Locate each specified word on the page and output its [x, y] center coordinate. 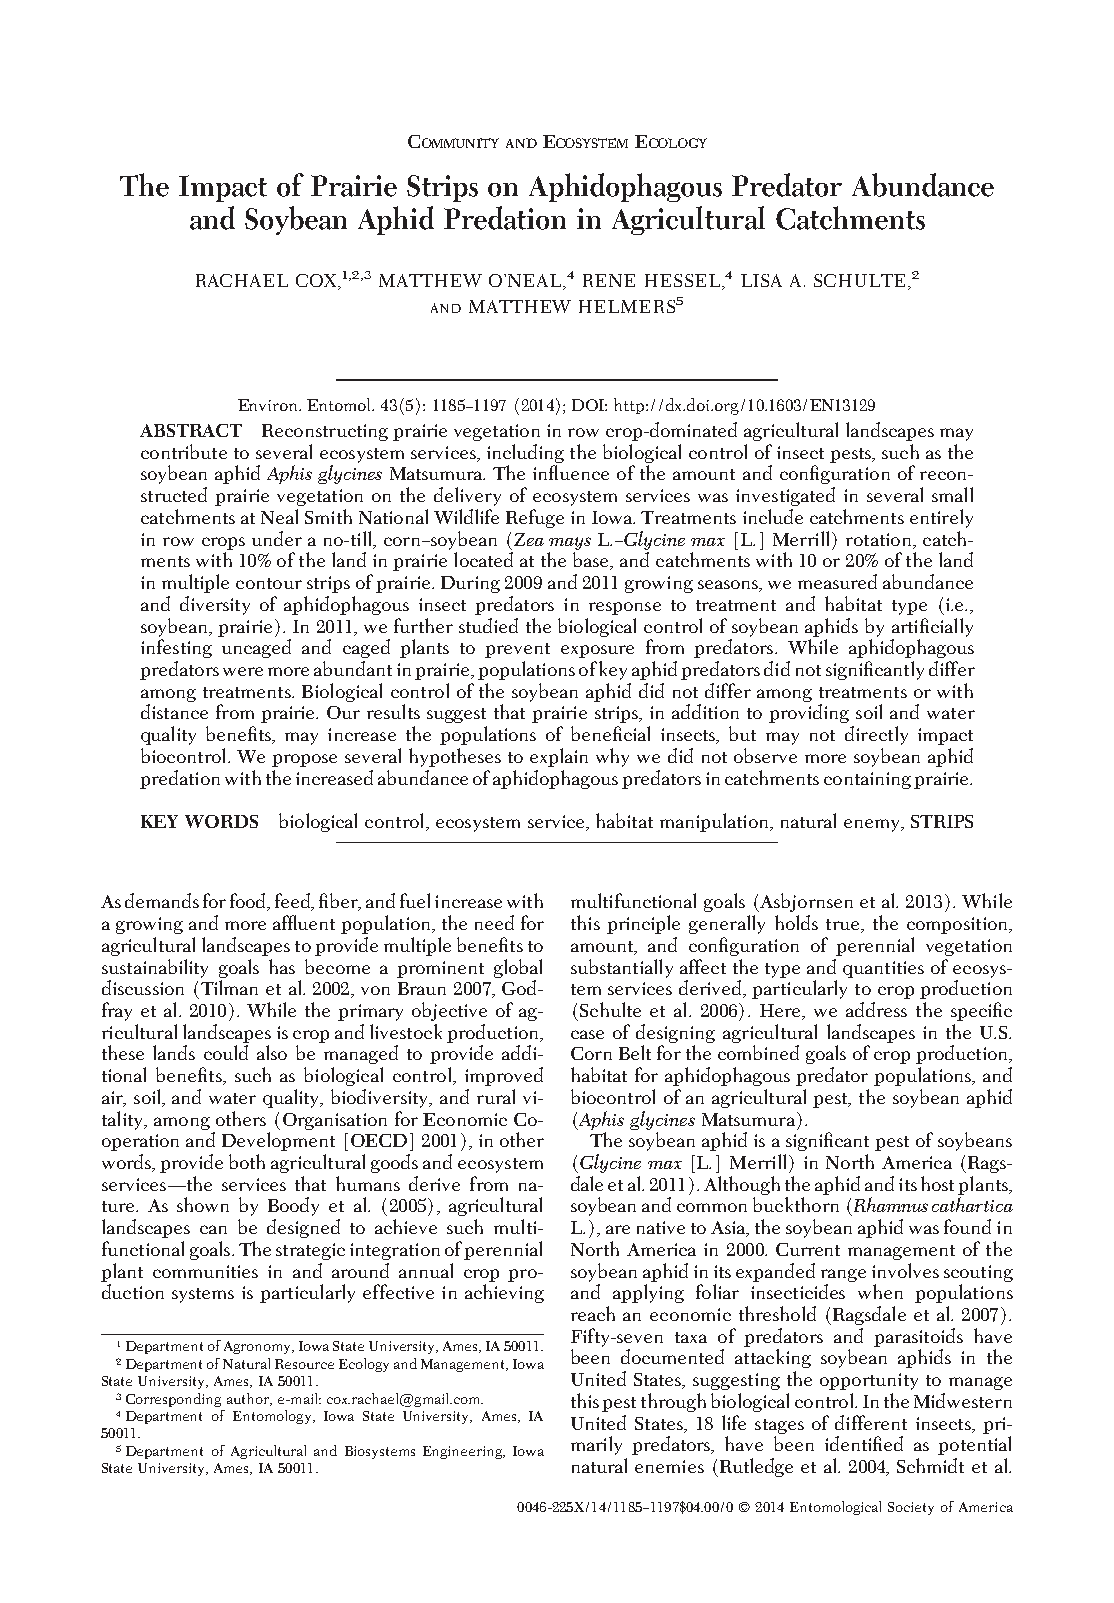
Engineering [463, 1452]
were [243, 671]
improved [504, 1076]
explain [559, 757]
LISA [761, 280]
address [876, 1009]
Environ [269, 405]
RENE [609, 280]
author [249, 1399]
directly [876, 735]
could [226, 1052]
